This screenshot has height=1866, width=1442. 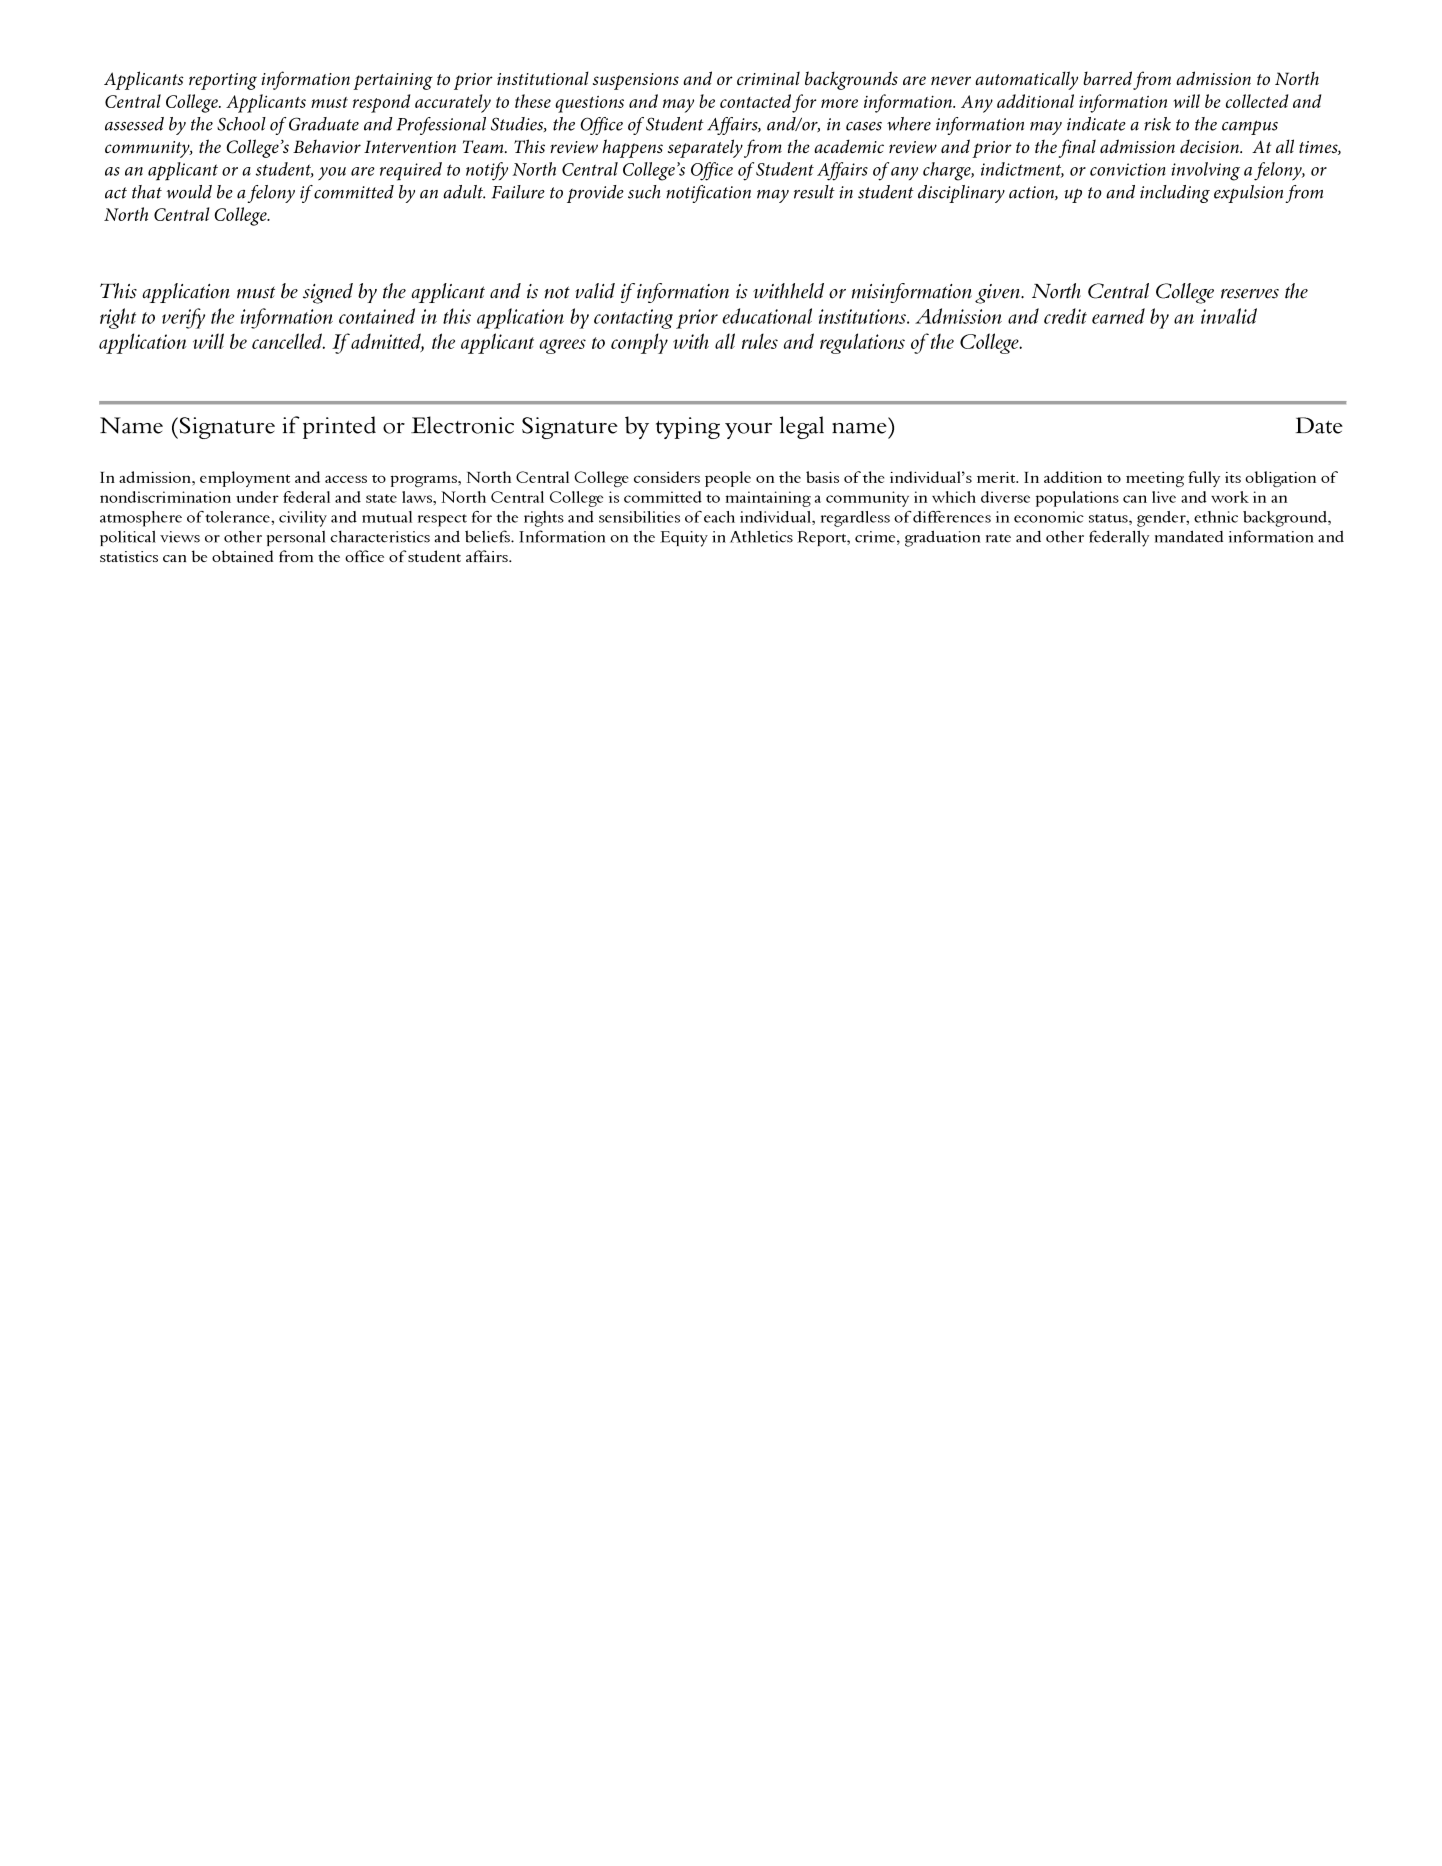 I want to click on such, so click(x=644, y=192).
